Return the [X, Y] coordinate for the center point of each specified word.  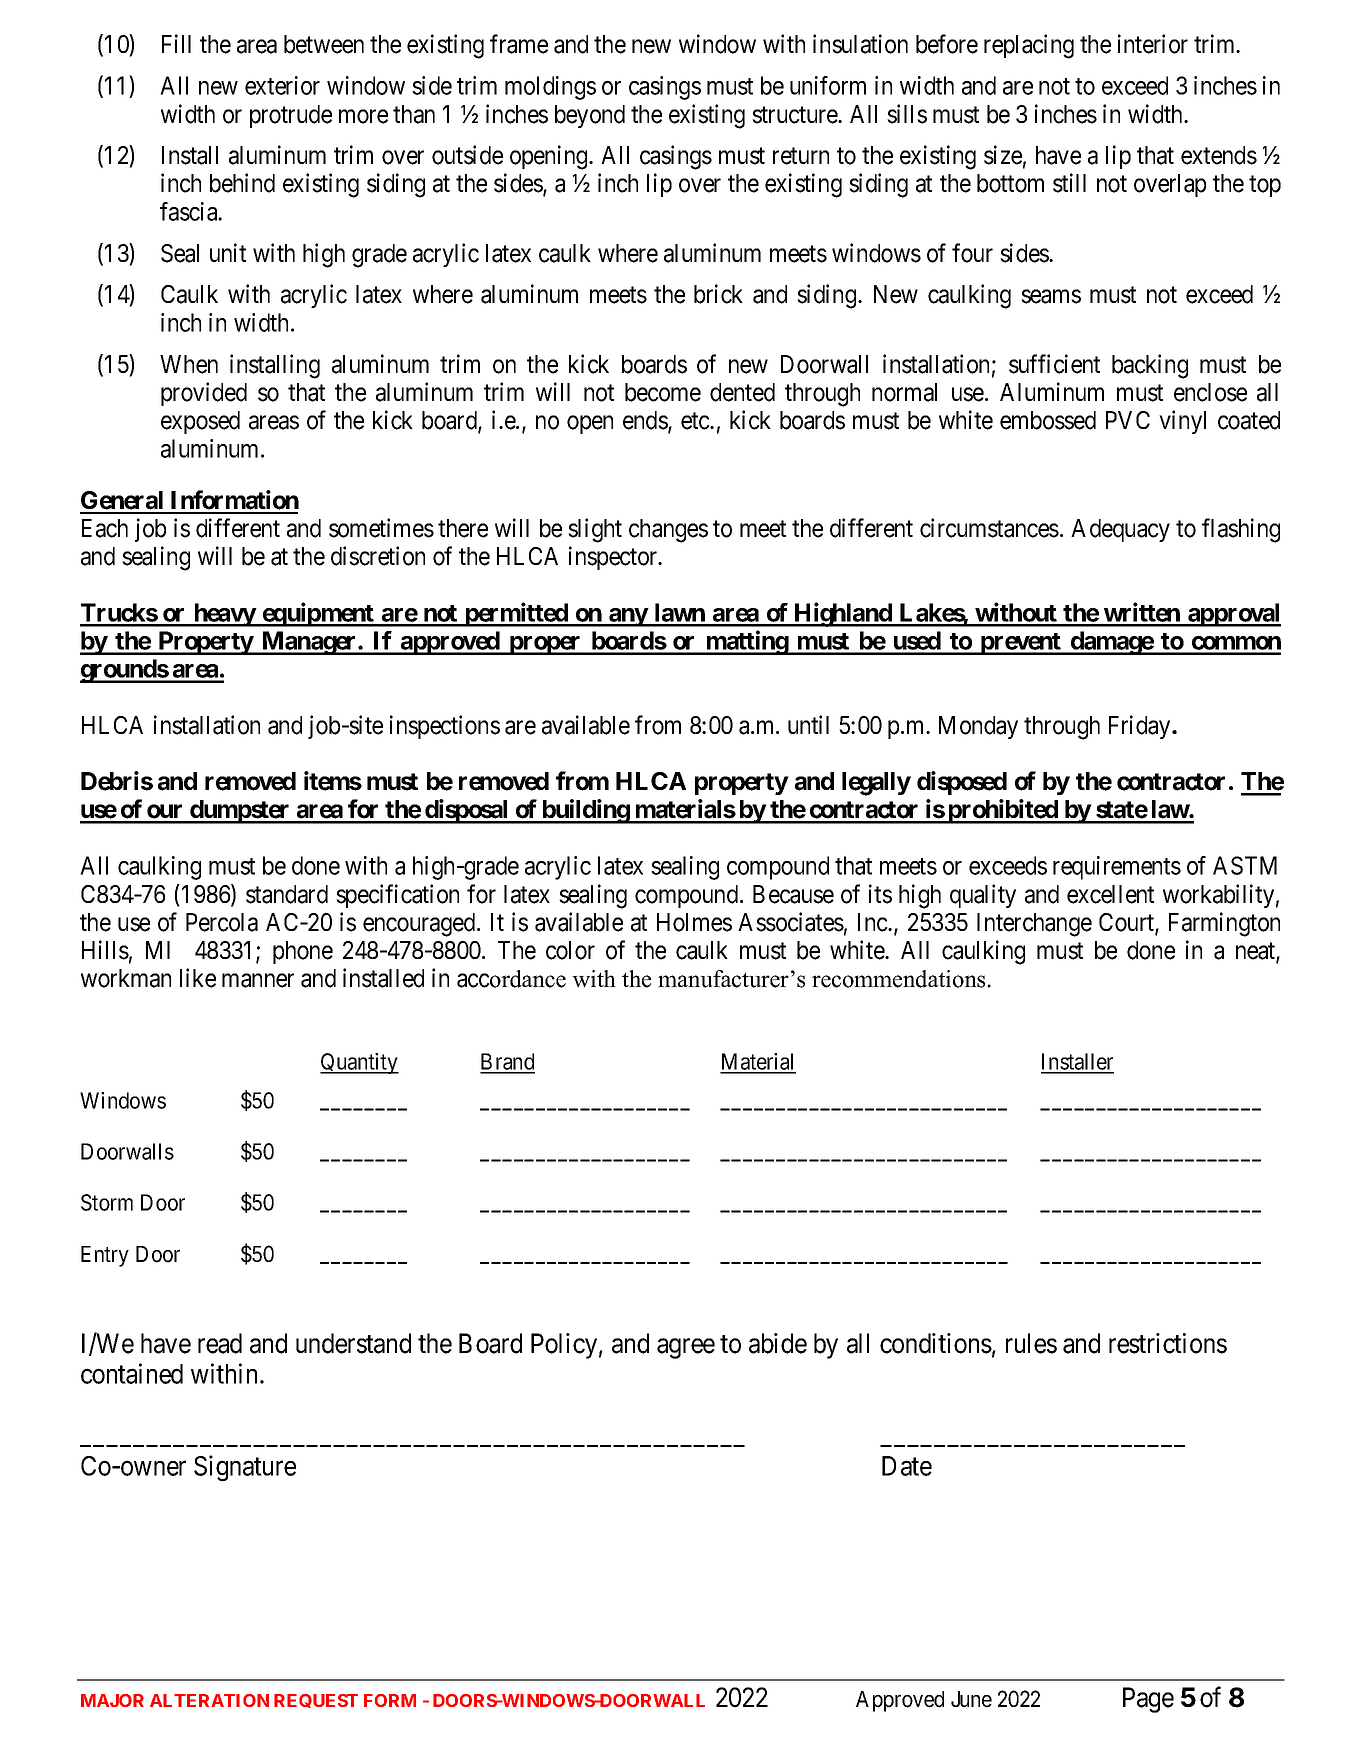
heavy [224, 615]
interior [1153, 44]
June [971, 1699]
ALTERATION [209, 1700]
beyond [590, 116]
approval [1233, 615]
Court [1127, 923]
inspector [614, 558]
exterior [282, 85]
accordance [511, 979]
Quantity [359, 1063]
